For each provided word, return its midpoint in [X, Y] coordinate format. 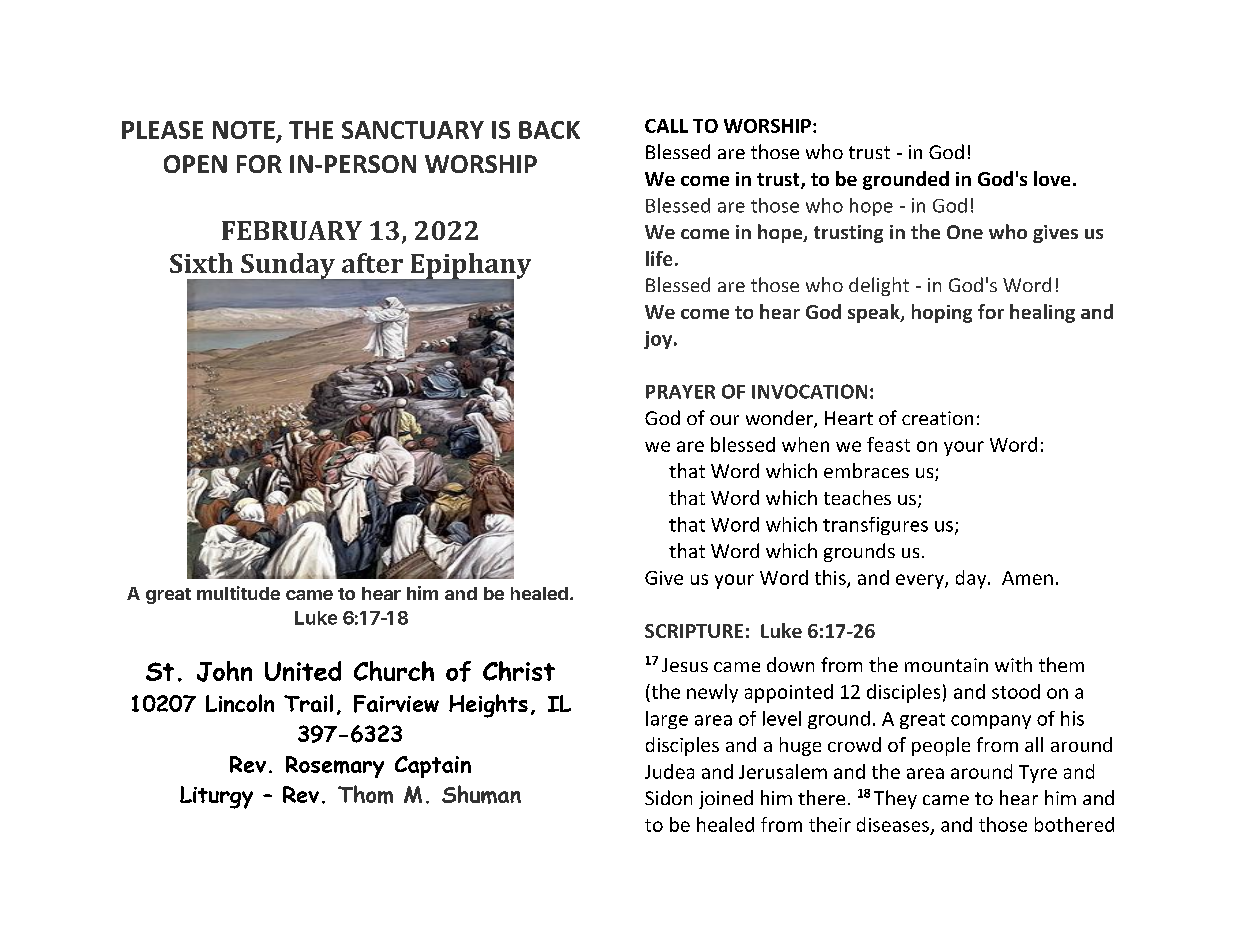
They [895, 799]
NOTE [244, 130]
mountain [946, 665]
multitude [238, 593]
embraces [866, 470]
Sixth [201, 263]
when [805, 444]
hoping [942, 313]
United [303, 671]
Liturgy [216, 797]
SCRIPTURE [694, 631]
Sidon [668, 797]
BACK [549, 130]
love [1052, 178]
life [659, 258]
